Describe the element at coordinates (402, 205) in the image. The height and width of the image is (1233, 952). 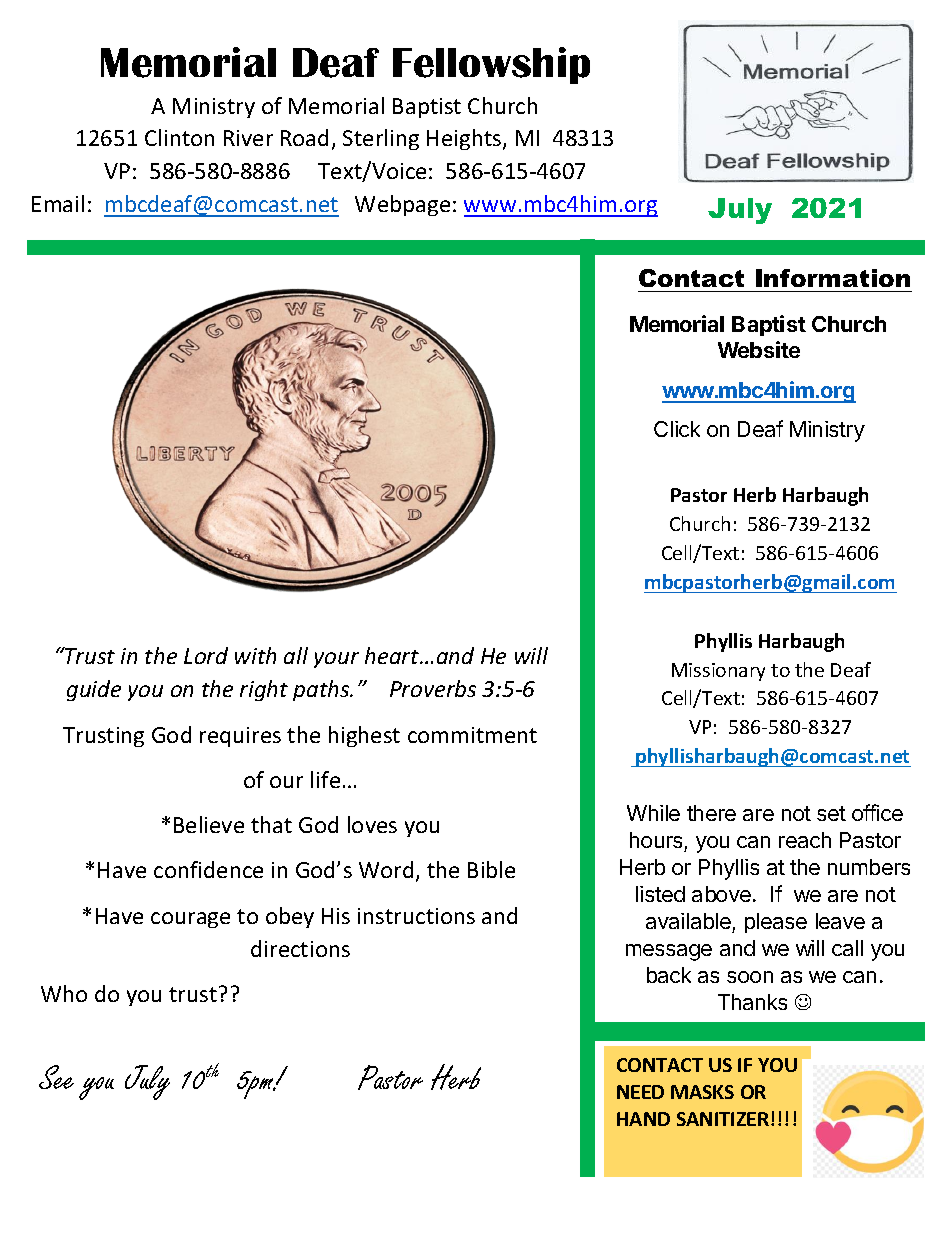
I see `Webpage` at that location.
